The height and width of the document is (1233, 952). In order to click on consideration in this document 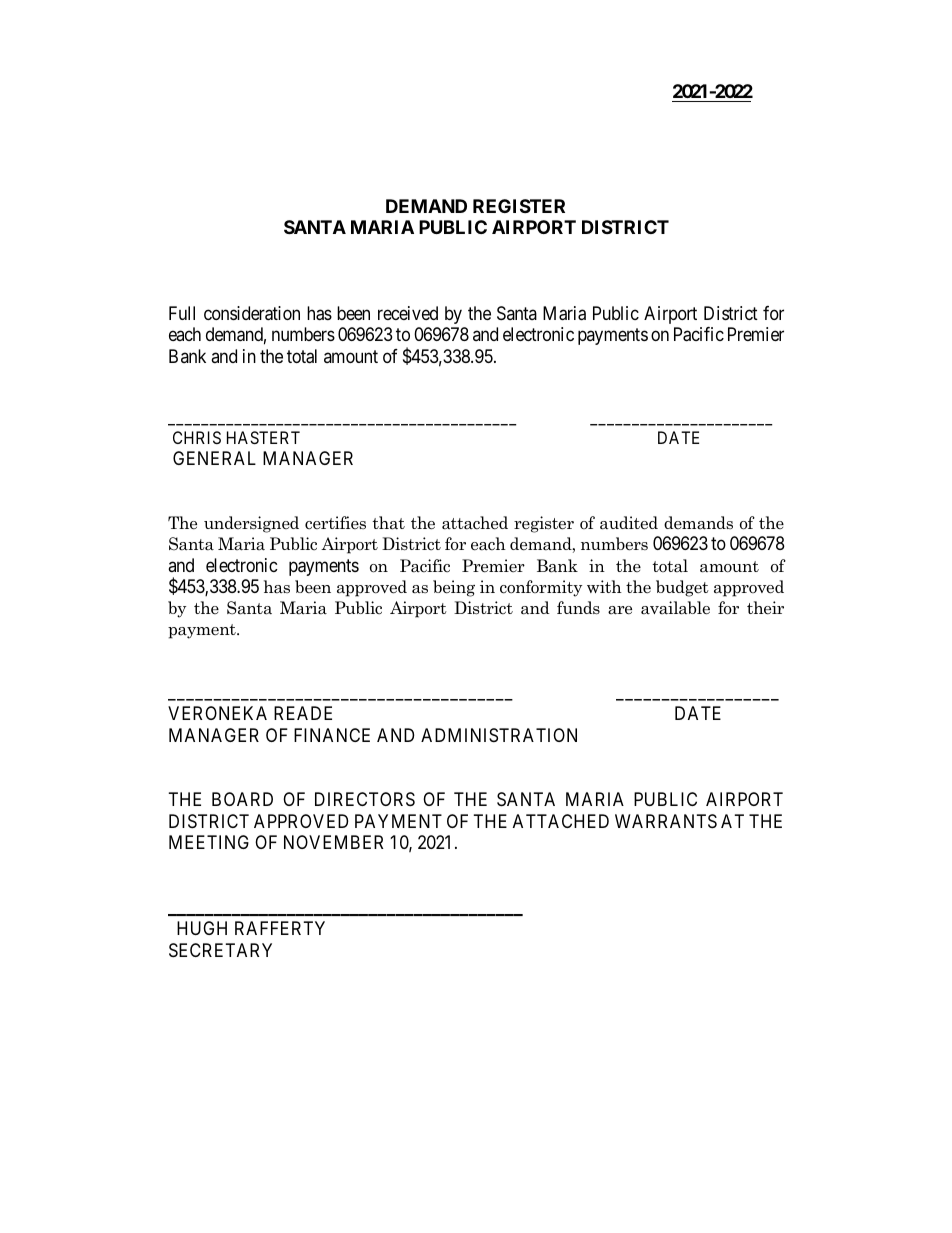, I will do `click(252, 313)`.
